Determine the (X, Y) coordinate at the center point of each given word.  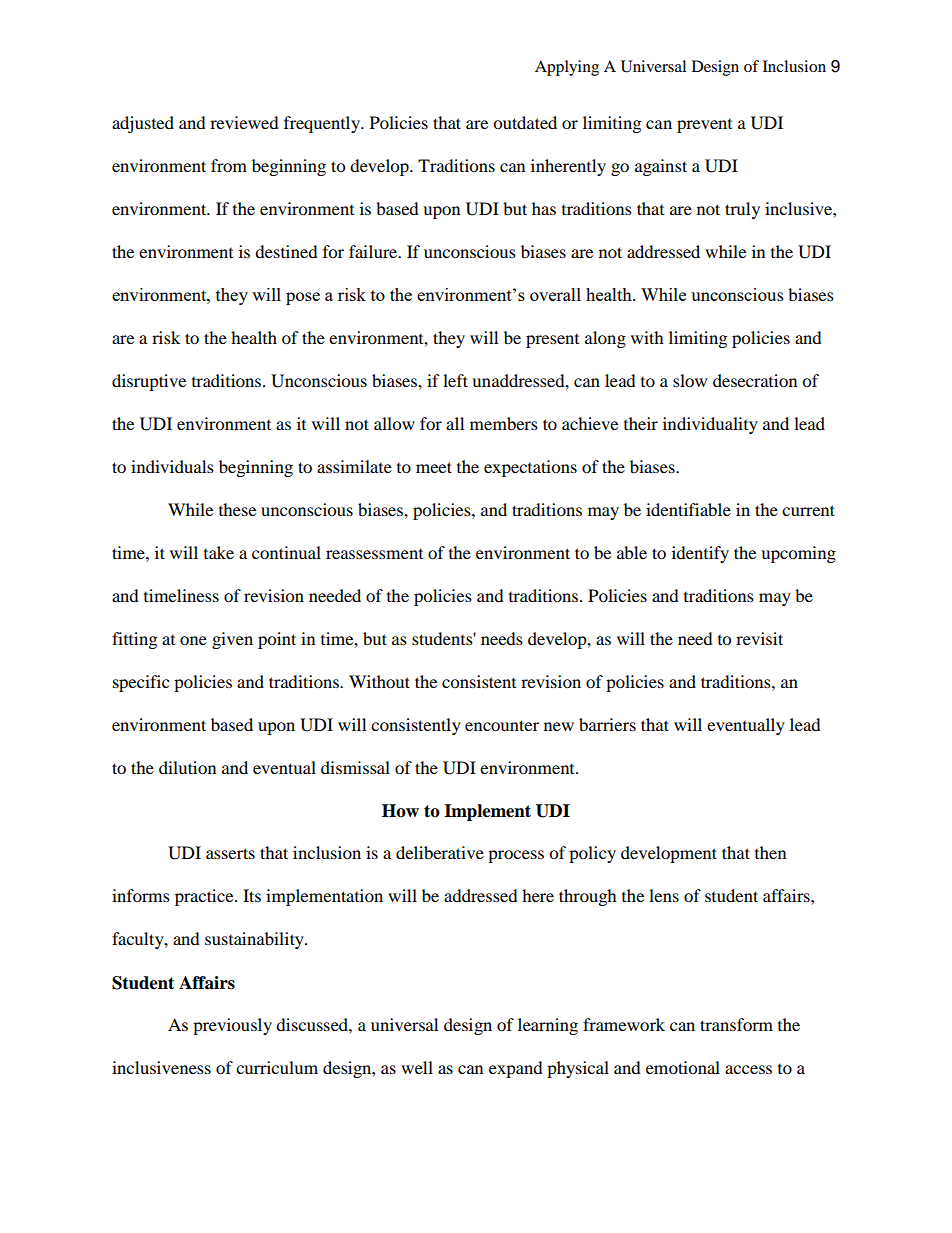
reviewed (244, 122)
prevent (704, 126)
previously (232, 1026)
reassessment (374, 554)
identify (700, 554)
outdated (525, 122)
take (219, 552)
